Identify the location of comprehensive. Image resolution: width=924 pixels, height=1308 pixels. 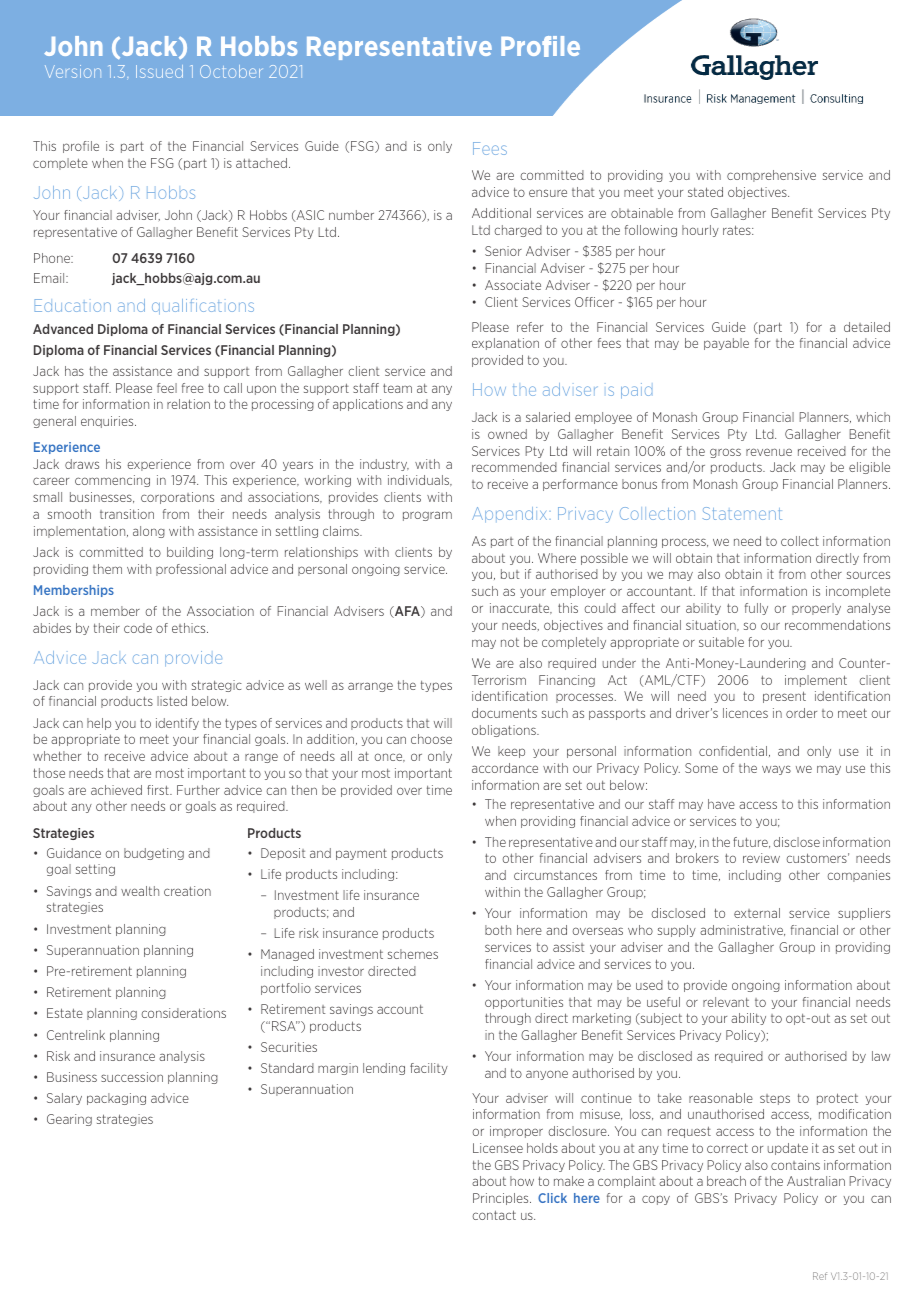
(771, 176).
